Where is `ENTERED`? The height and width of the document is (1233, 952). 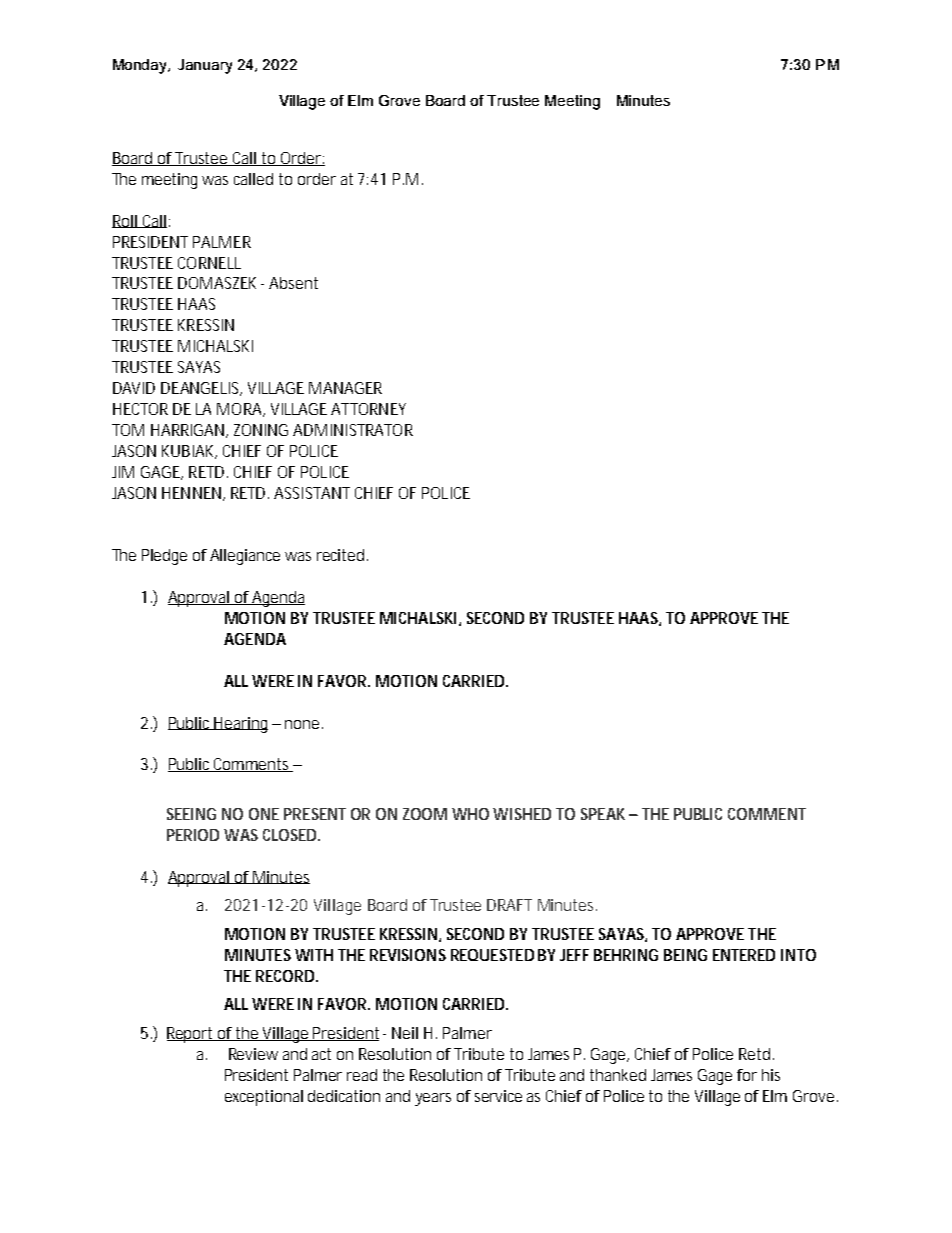 ENTERED is located at coordinates (744, 955).
